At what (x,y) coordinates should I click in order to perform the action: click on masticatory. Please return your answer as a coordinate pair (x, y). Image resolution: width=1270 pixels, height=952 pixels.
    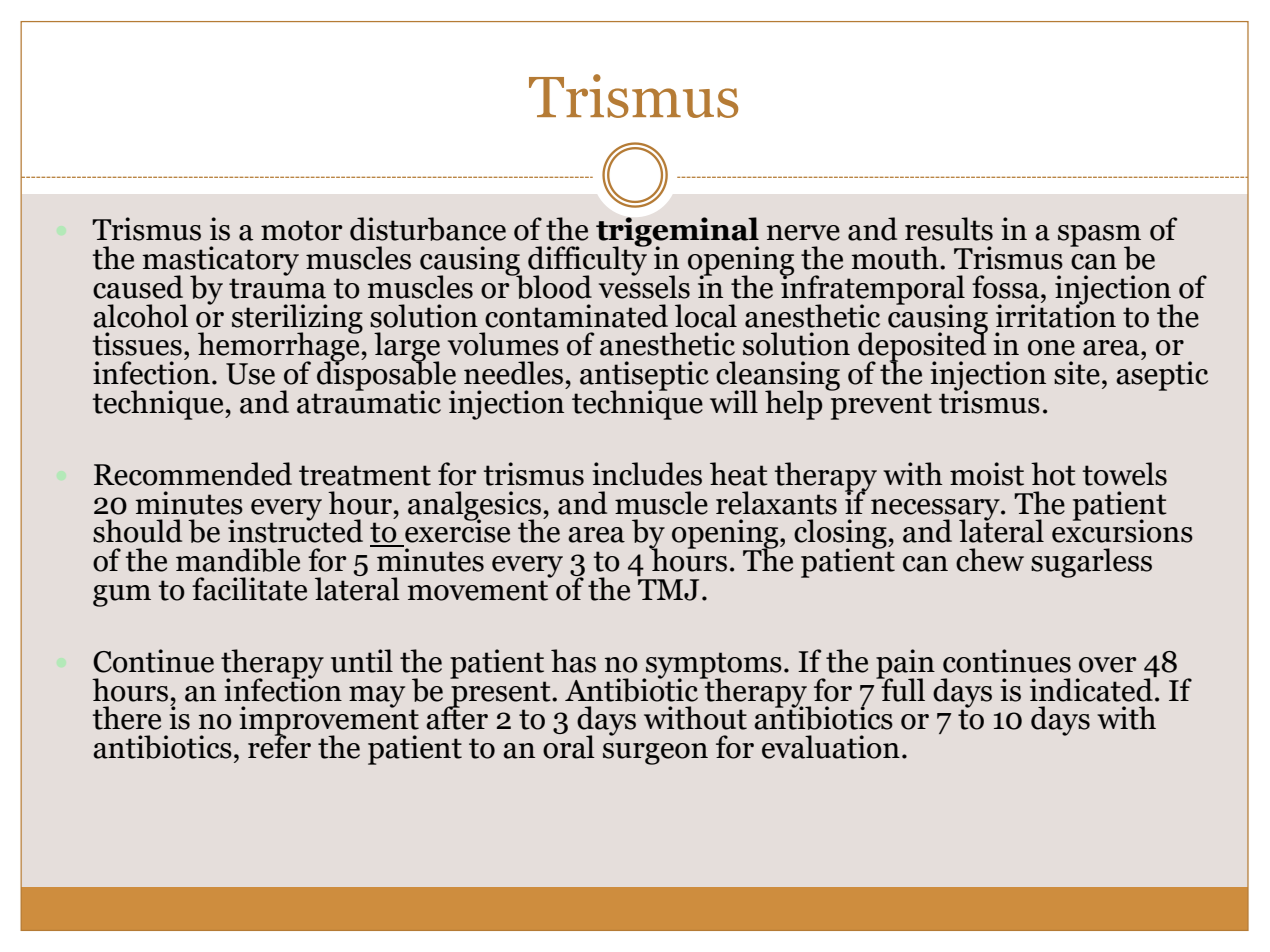
    Looking at the image, I should click on (220, 262).
